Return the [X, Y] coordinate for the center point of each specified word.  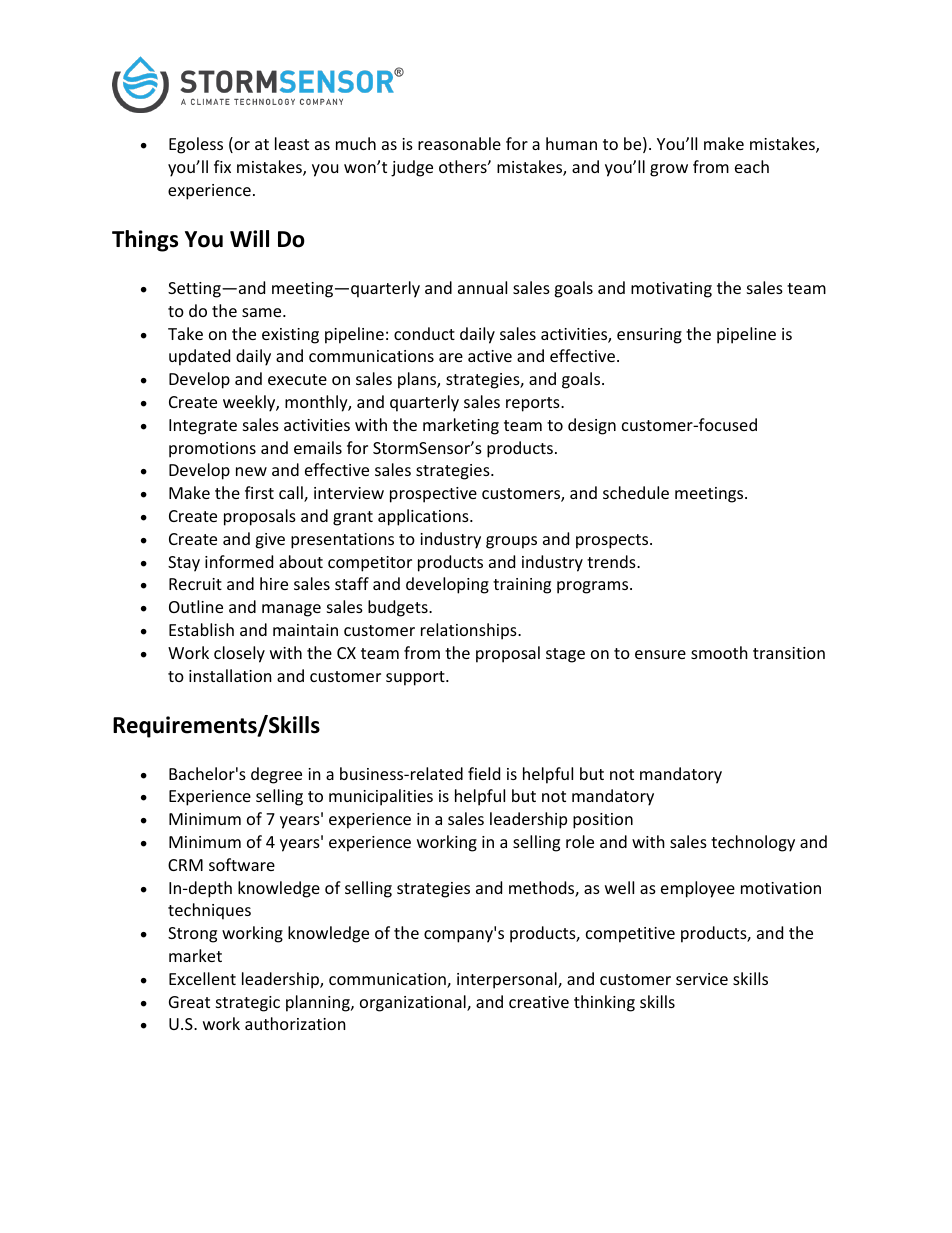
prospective [433, 495]
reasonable [459, 143]
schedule [636, 492]
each [752, 166]
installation [230, 675]
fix [222, 166]
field [484, 773]
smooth [719, 652]
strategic [248, 1004]
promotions [212, 450]
